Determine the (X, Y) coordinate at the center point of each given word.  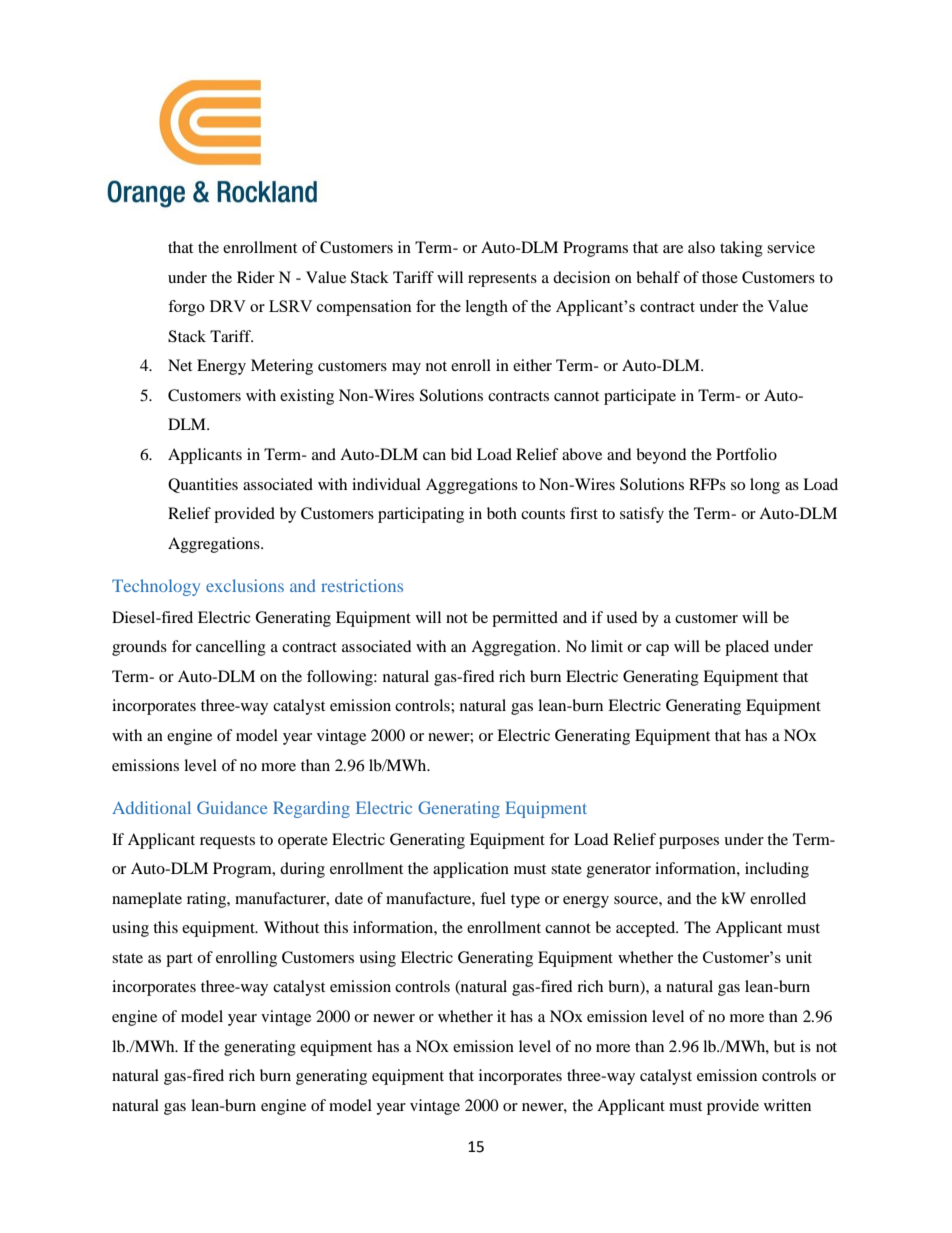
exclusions (245, 585)
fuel (493, 898)
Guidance (232, 807)
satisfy (642, 515)
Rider (256, 277)
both (502, 513)
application (471, 870)
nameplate (147, 900)
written (787, 1105)
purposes (689, 843)
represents (502, 280)
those (720, 277)
